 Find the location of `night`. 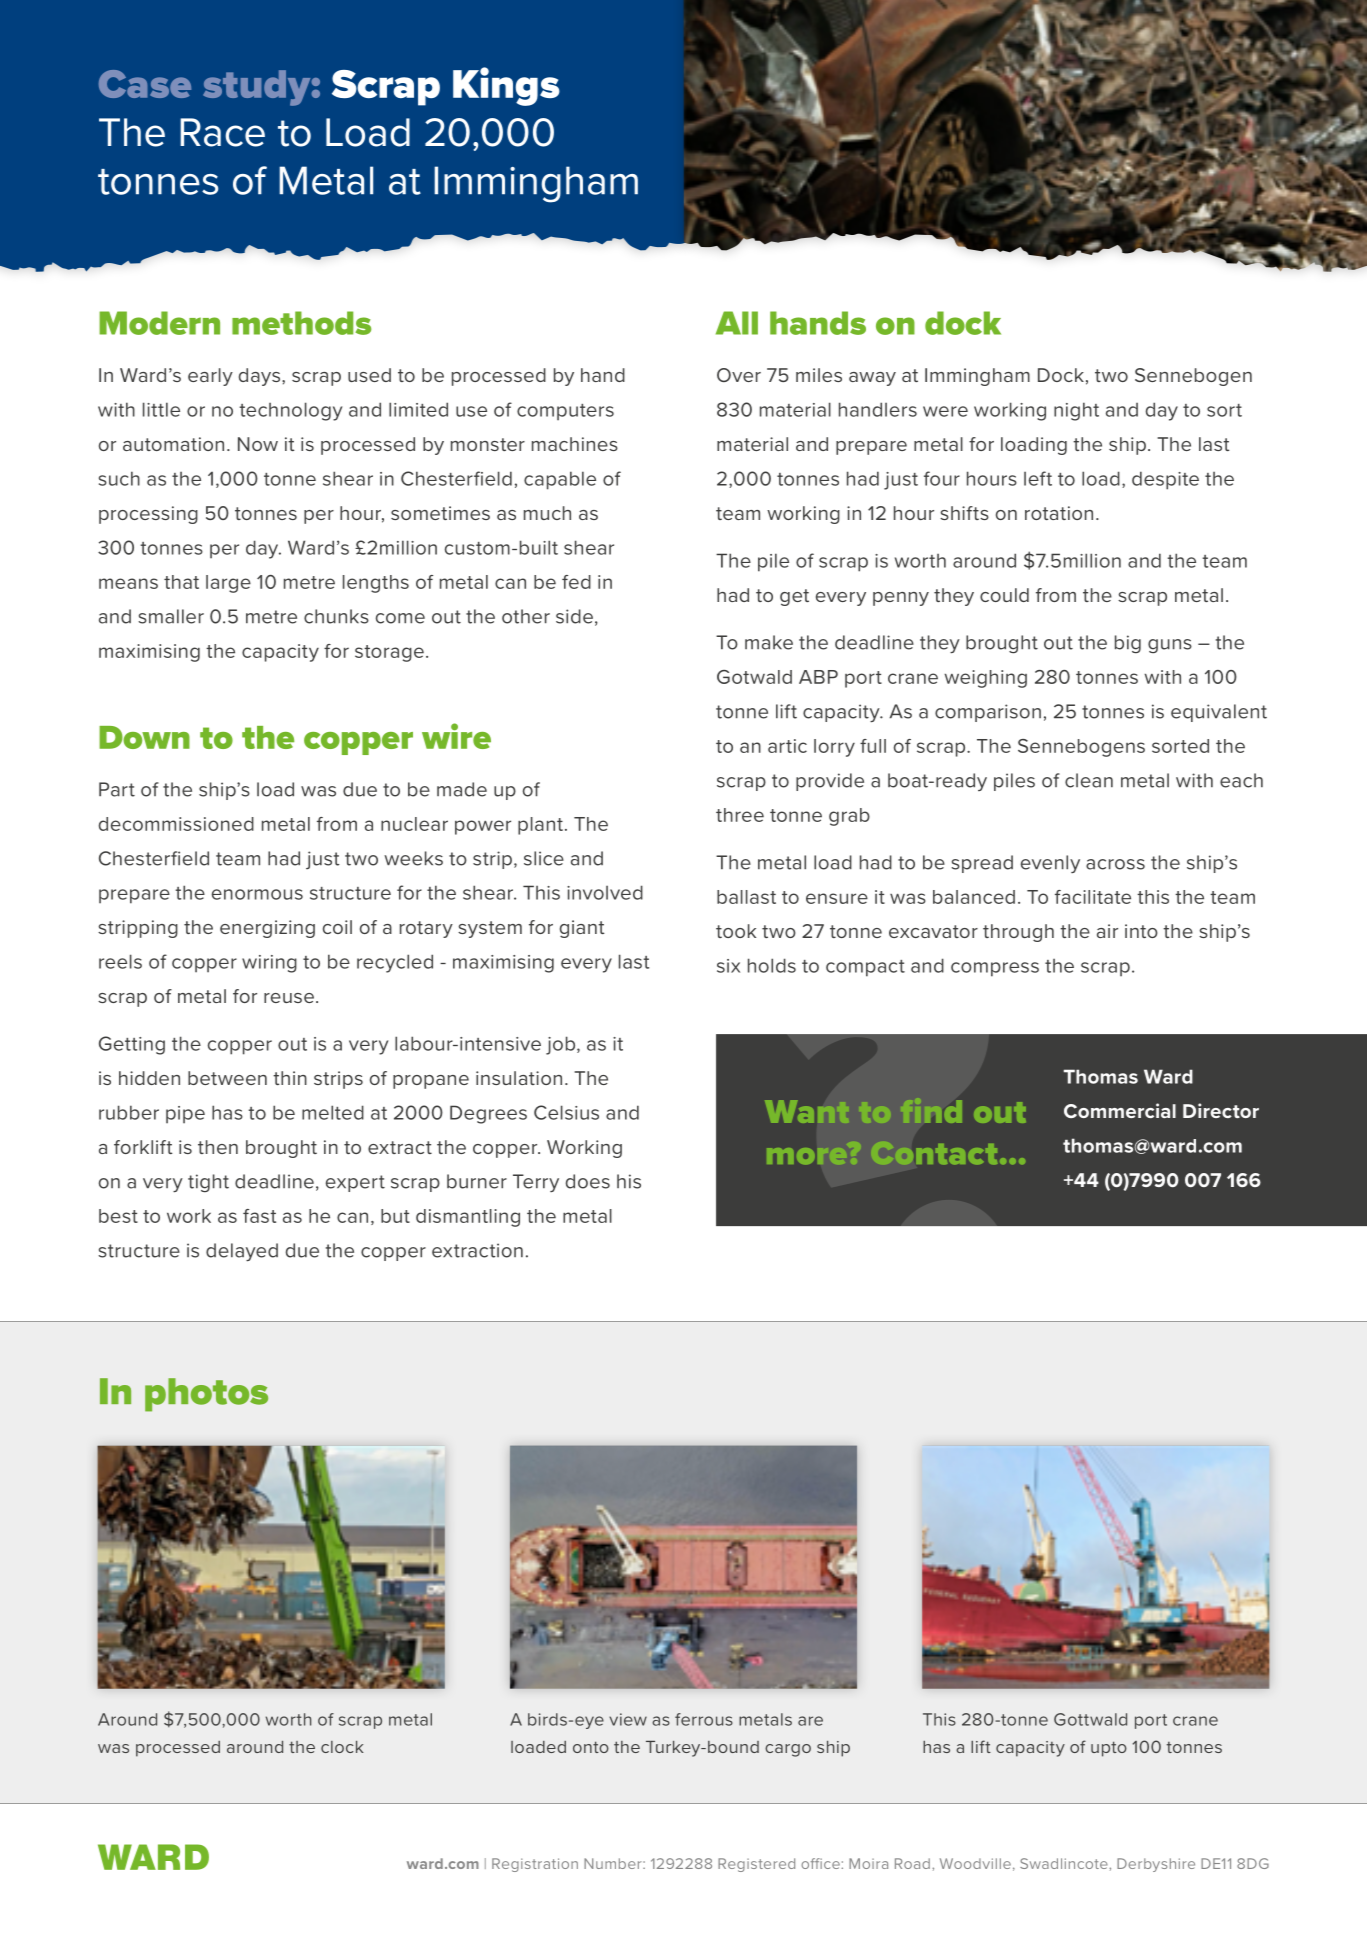

night is located at coordinates (1076, 411).
